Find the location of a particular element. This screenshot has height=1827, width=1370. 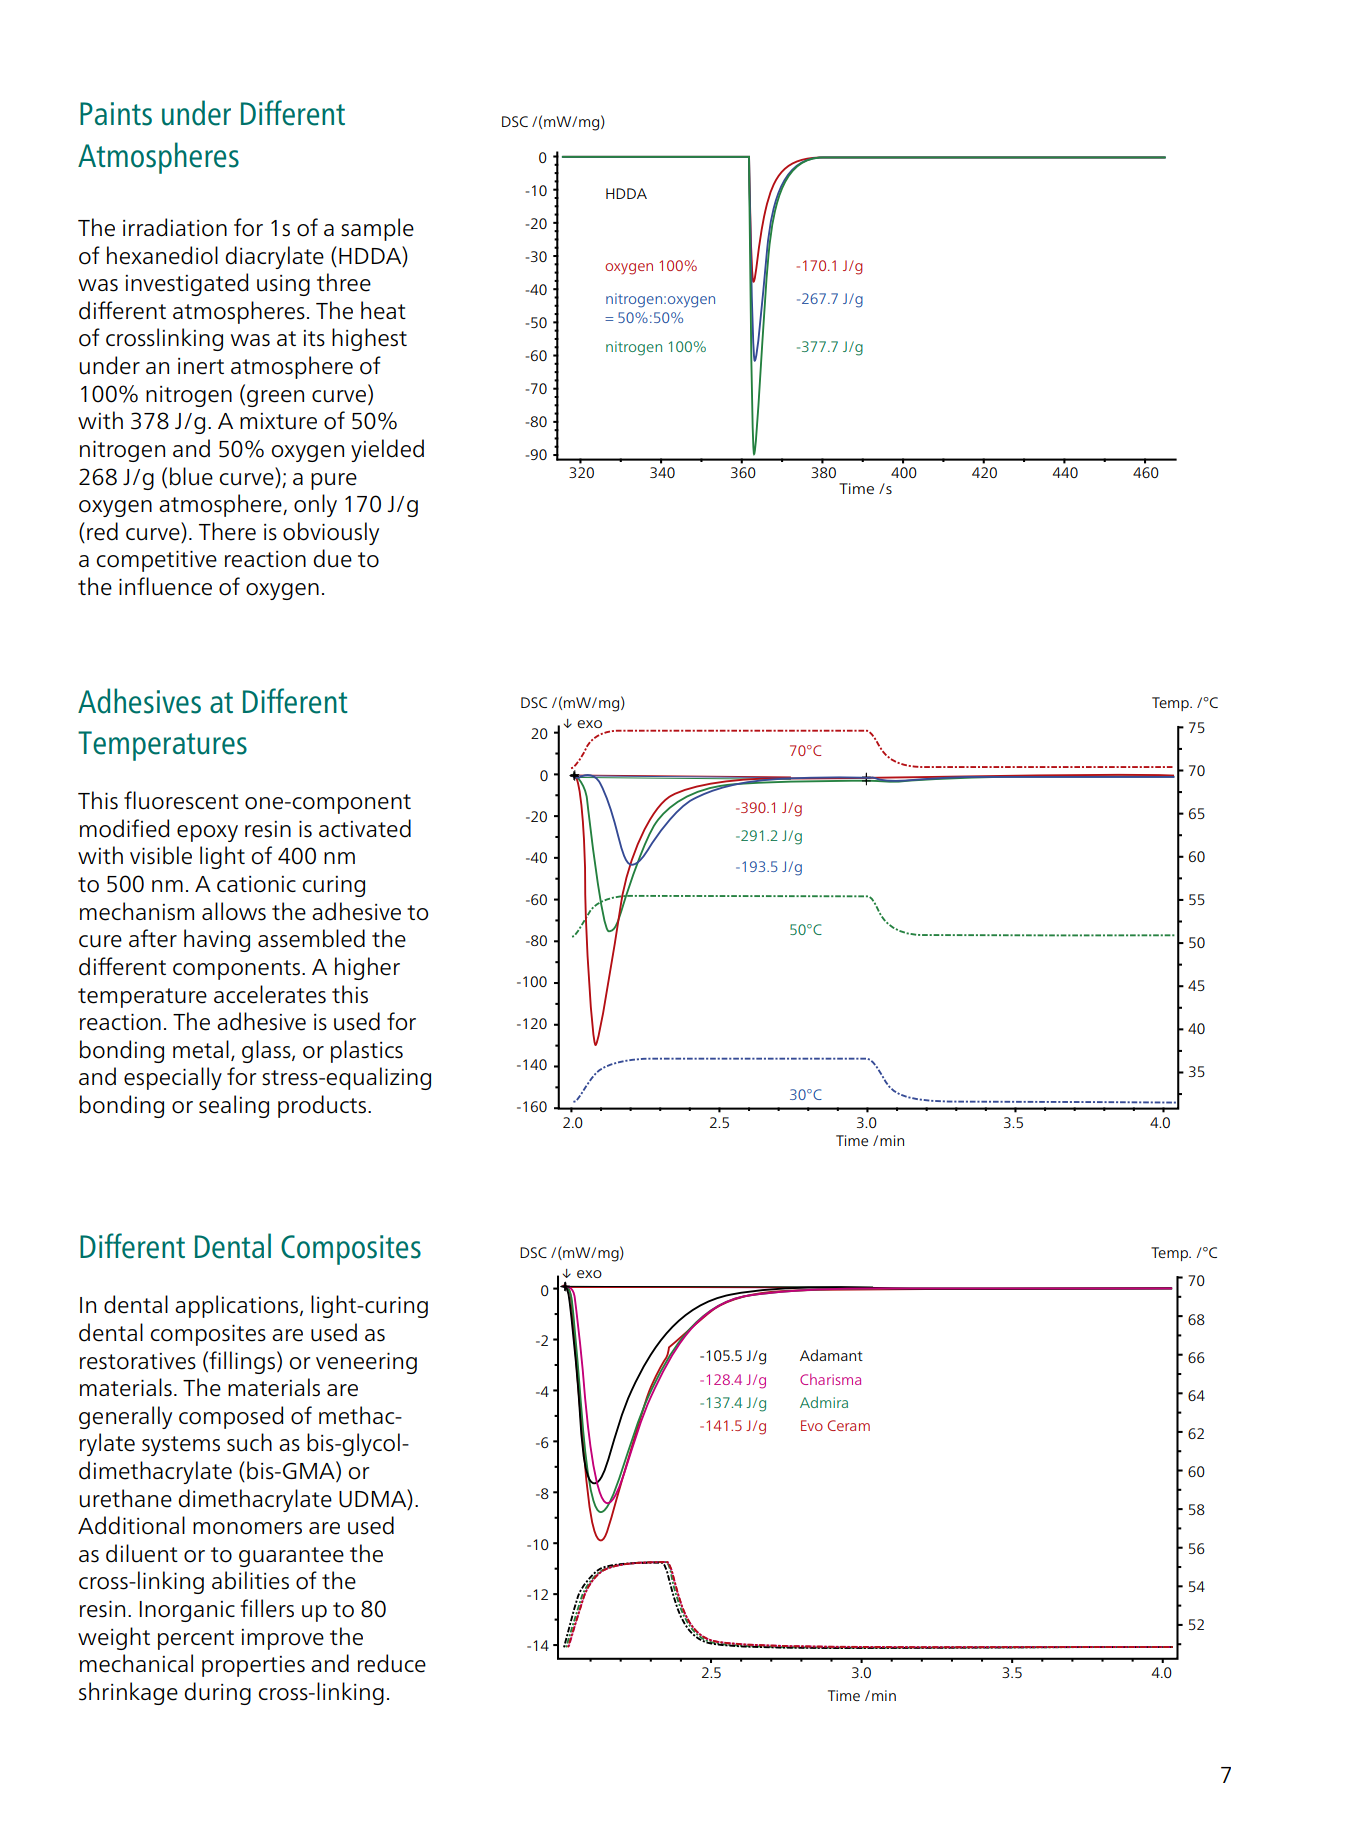

products is located at coordinates (323, 1106).
